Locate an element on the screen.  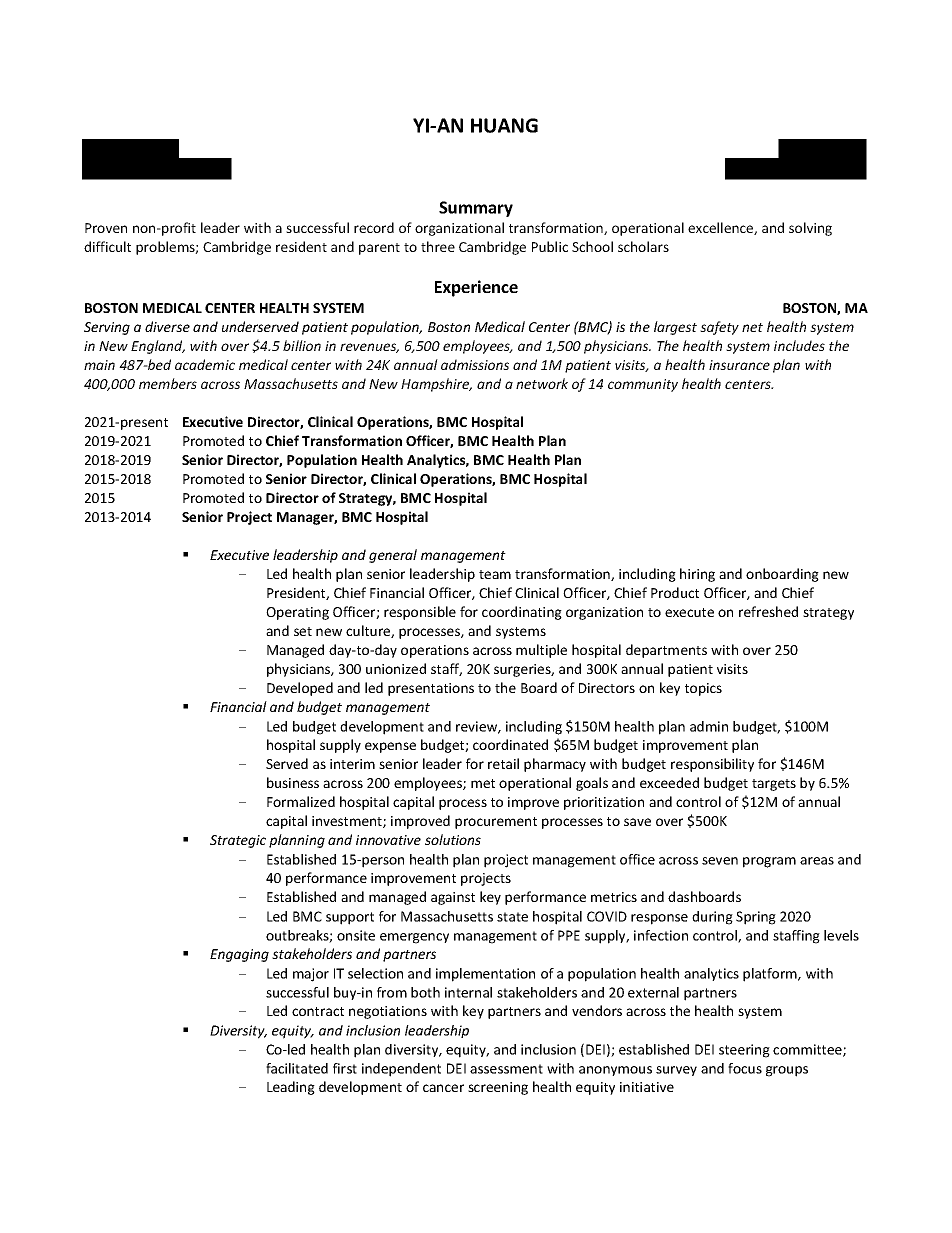
facilitated is located at coordinates (297, 1068).
